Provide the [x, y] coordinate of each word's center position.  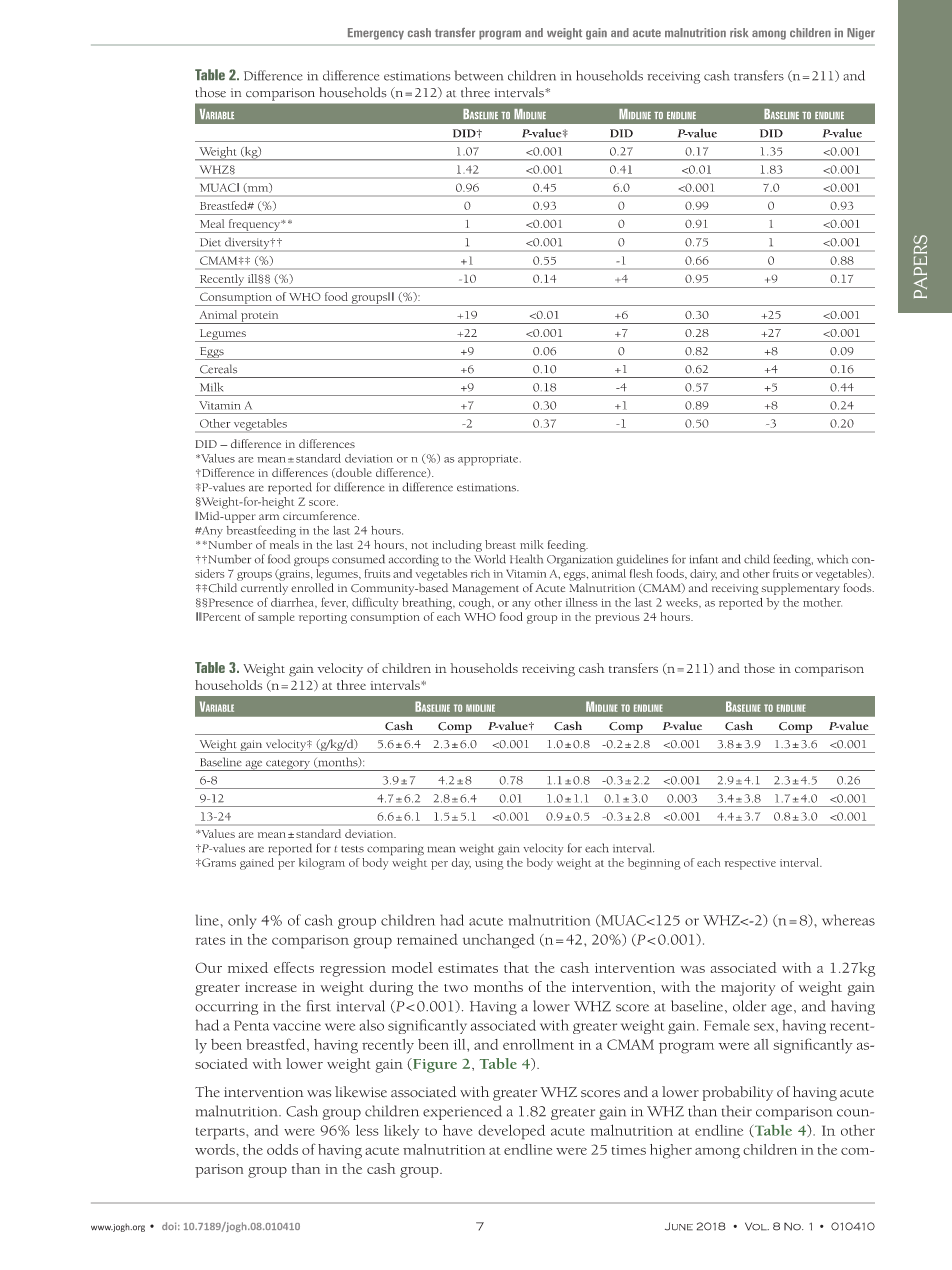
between [479, 75]
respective [750, 864]
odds [282, 1149]
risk [739, 32]
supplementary [800, 589]
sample [276, 618]
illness [581, 602]
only [242, 921]
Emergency [376, 34]
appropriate [489, 460]
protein [260, 317]
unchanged [499, 941]
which [832, 559]
